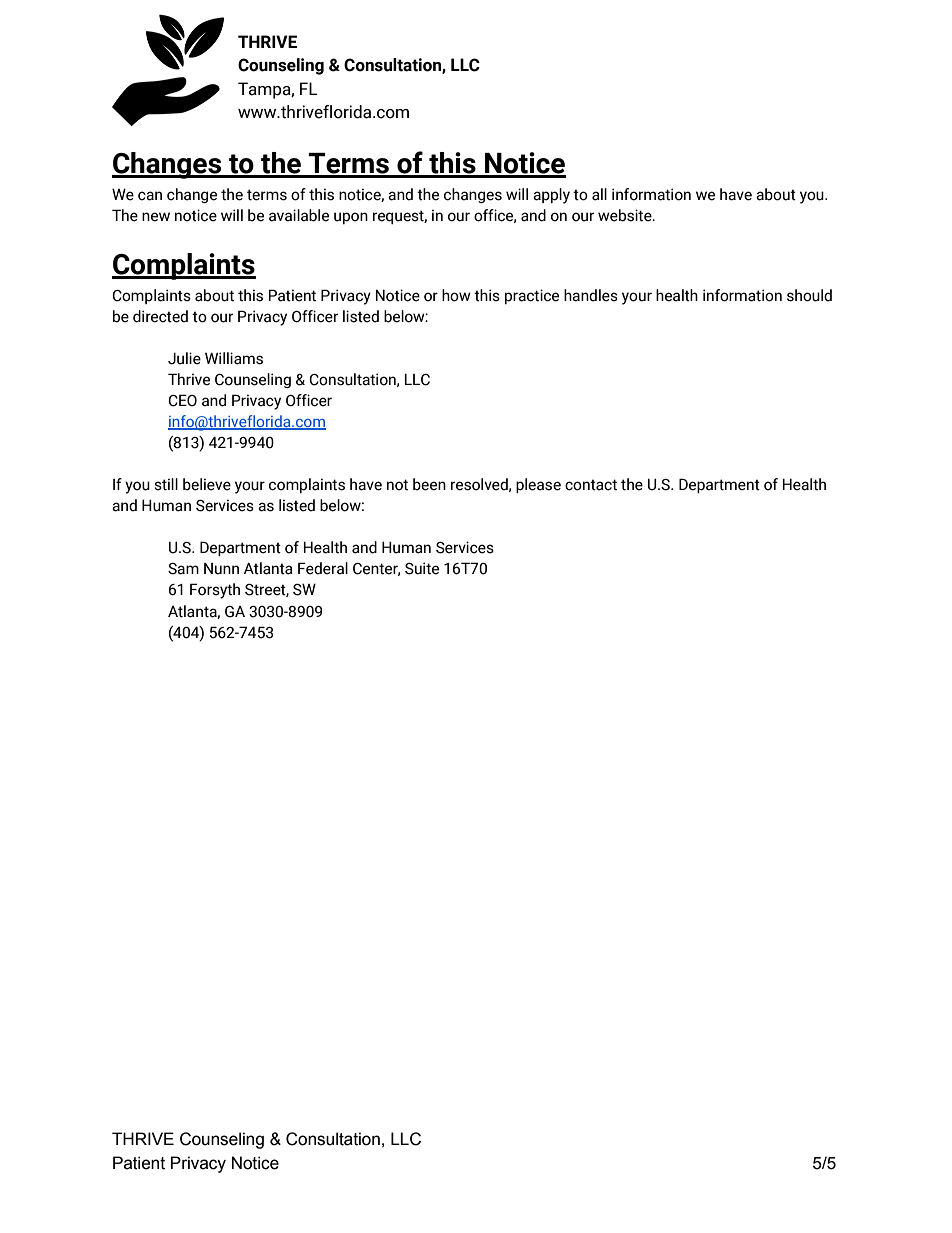 The image size is (952, 1233). What do you see at coordinates (429, 484) in the screenshot?
I see `been` at bounding box center [429, 484].
